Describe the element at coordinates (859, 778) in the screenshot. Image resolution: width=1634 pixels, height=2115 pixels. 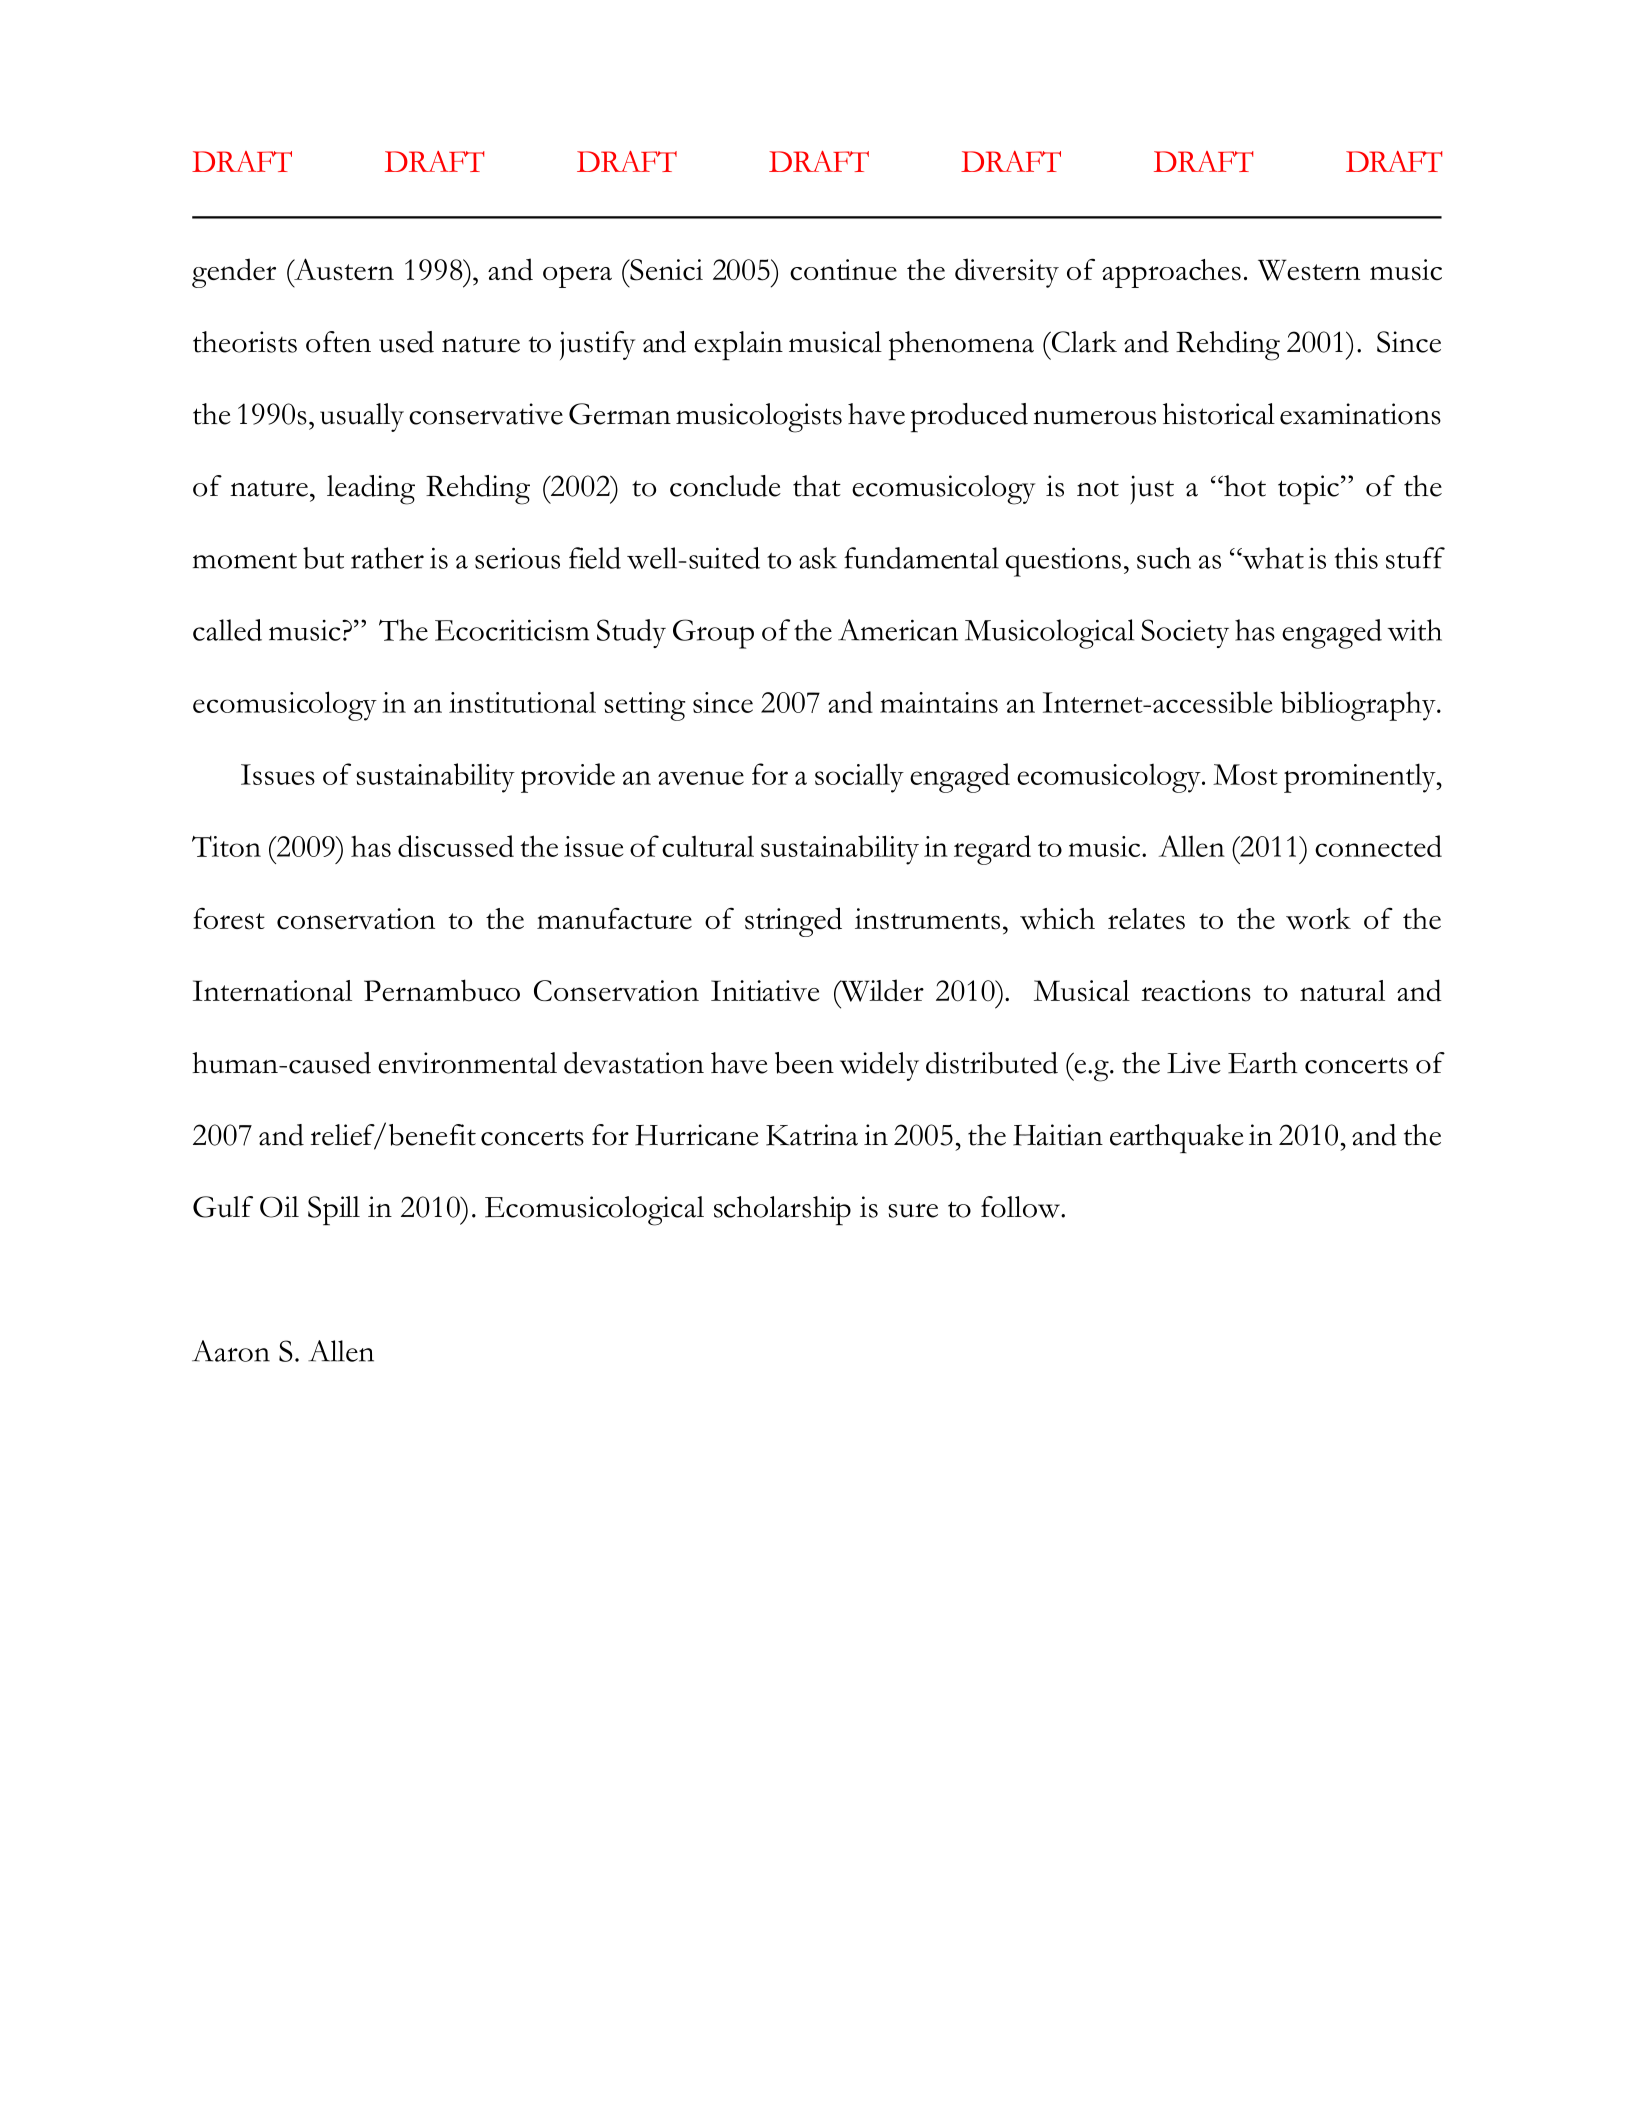
I see `socially` at that location.
